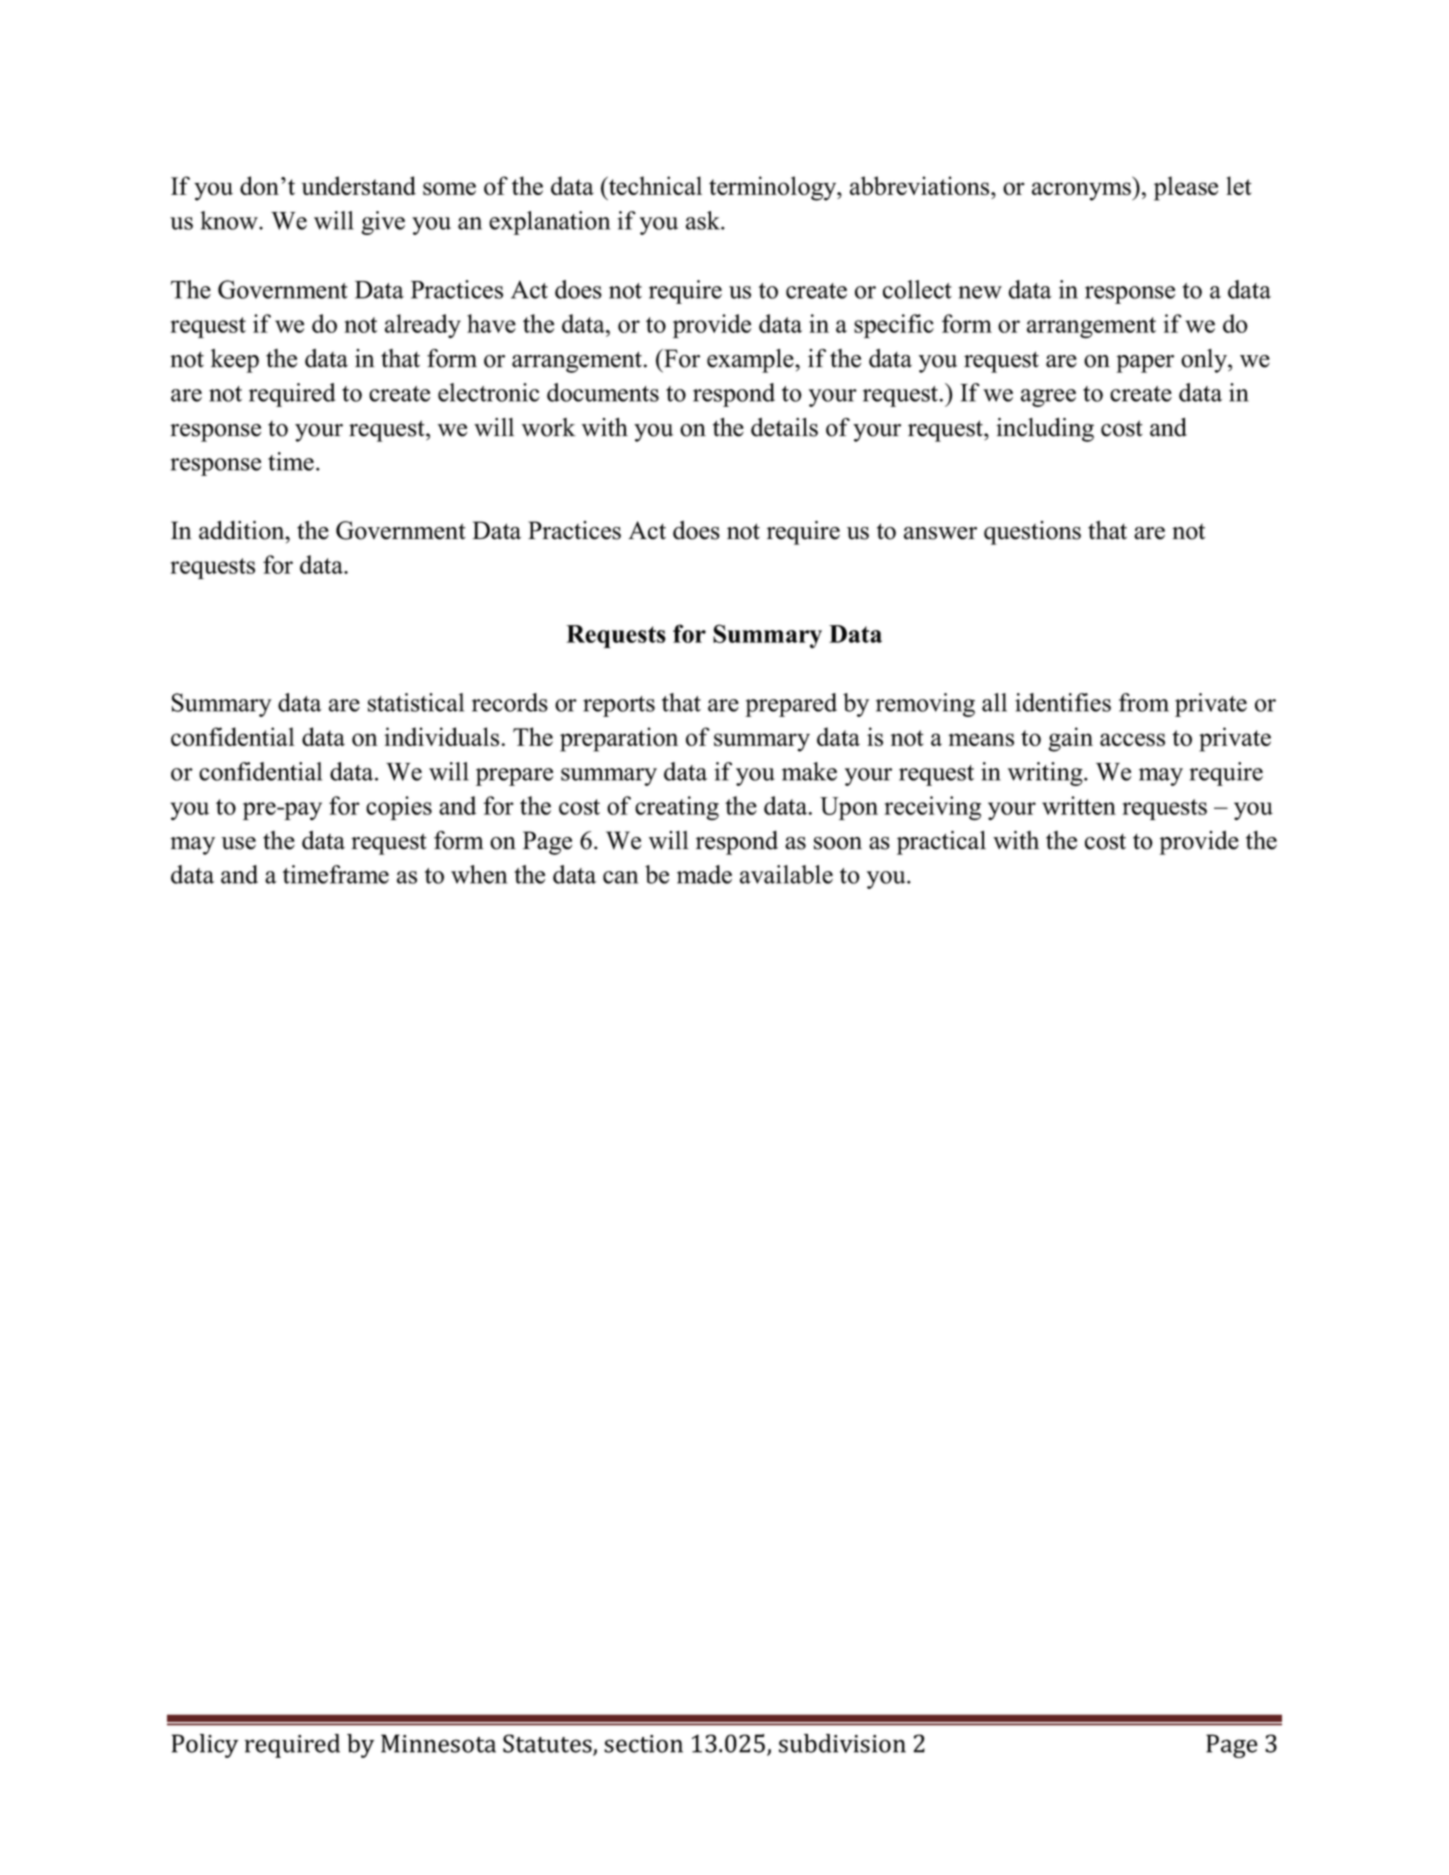 This document has width=1449, height=1875. Describe the element at coordinates (1082, 191) in the document. I see `acronyms` at that location.
